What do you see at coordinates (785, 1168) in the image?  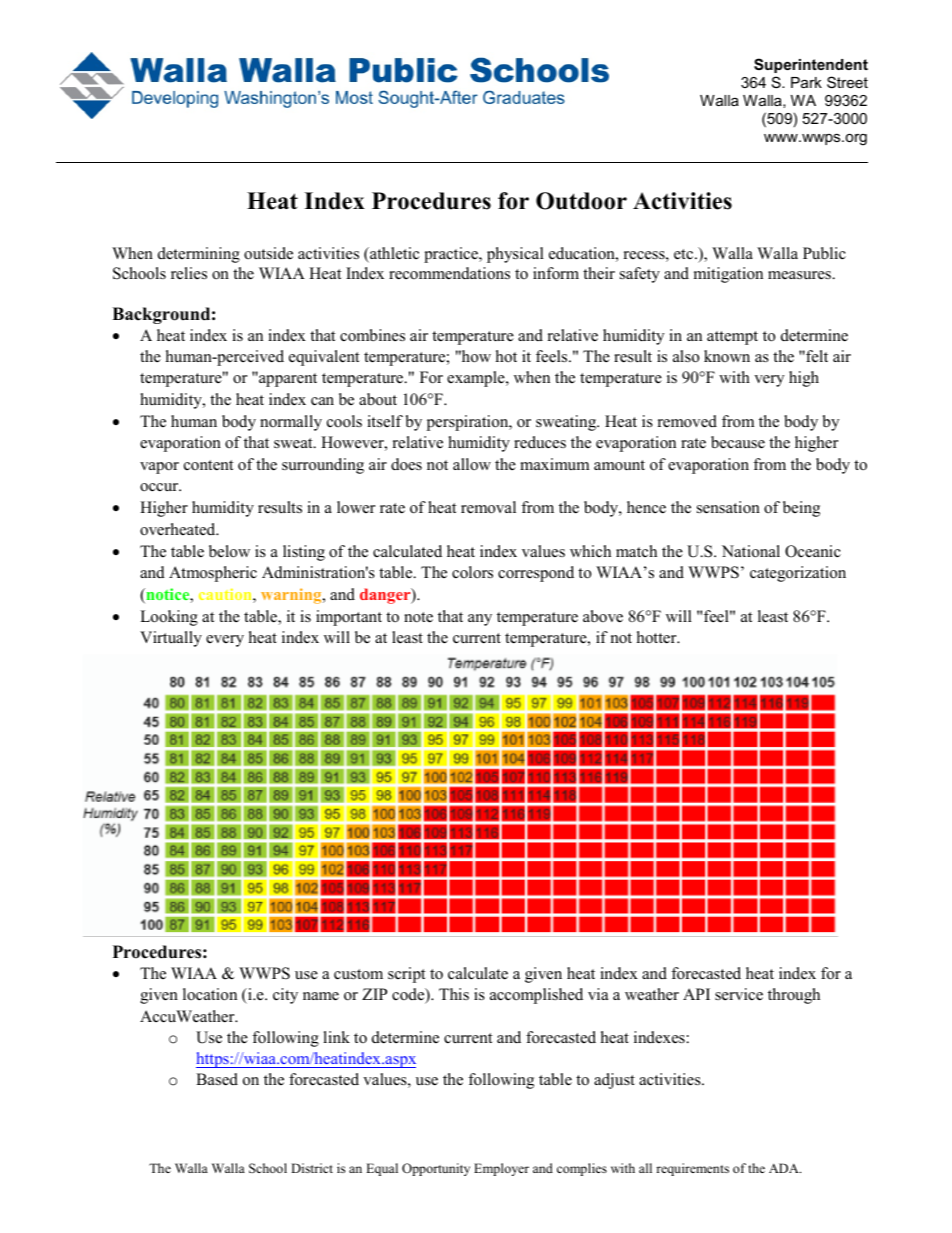 I see `ADA` at bounding box center [785, 1168].
